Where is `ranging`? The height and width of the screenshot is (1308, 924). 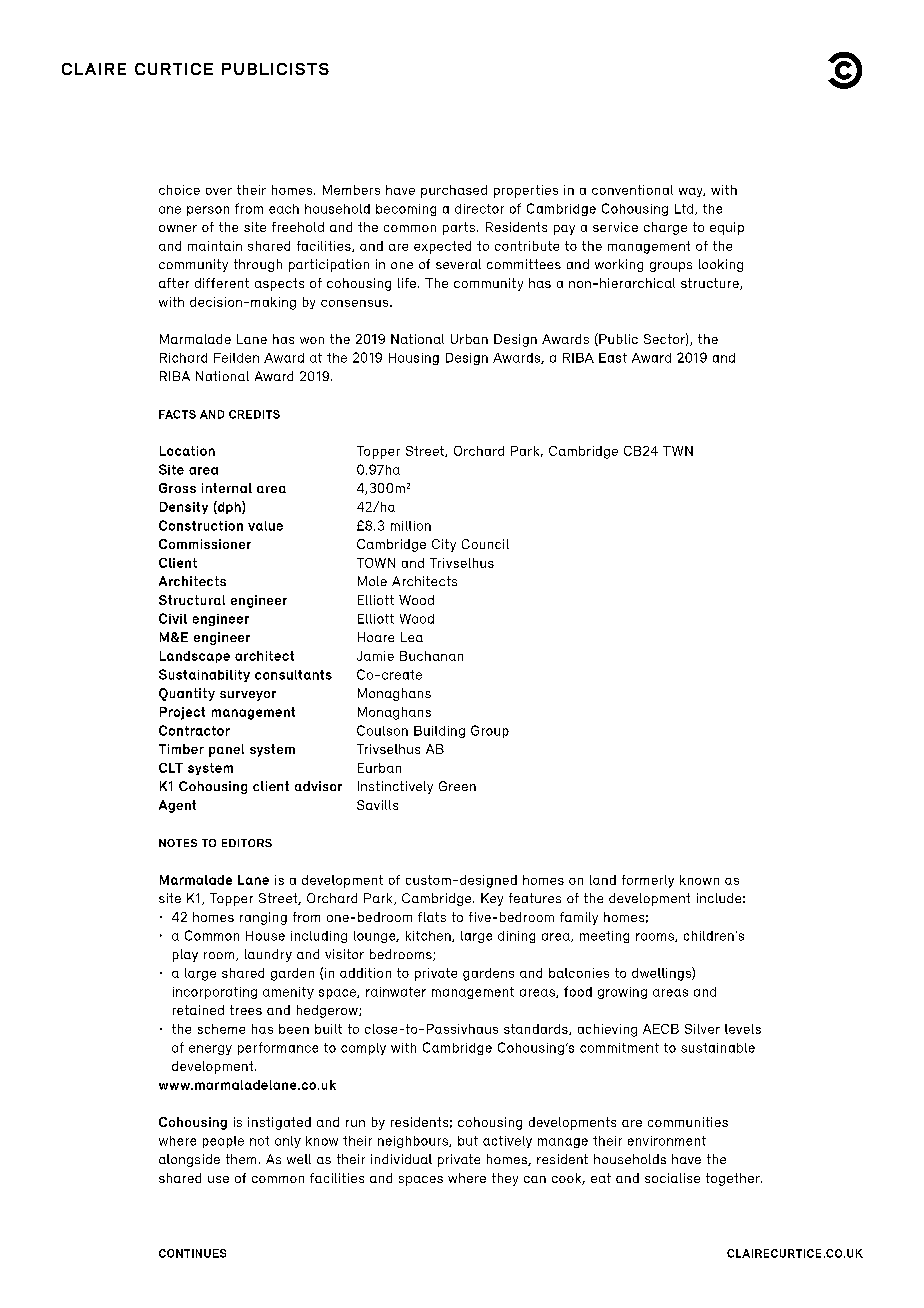 ranging is located at coordinates (263, 918).
